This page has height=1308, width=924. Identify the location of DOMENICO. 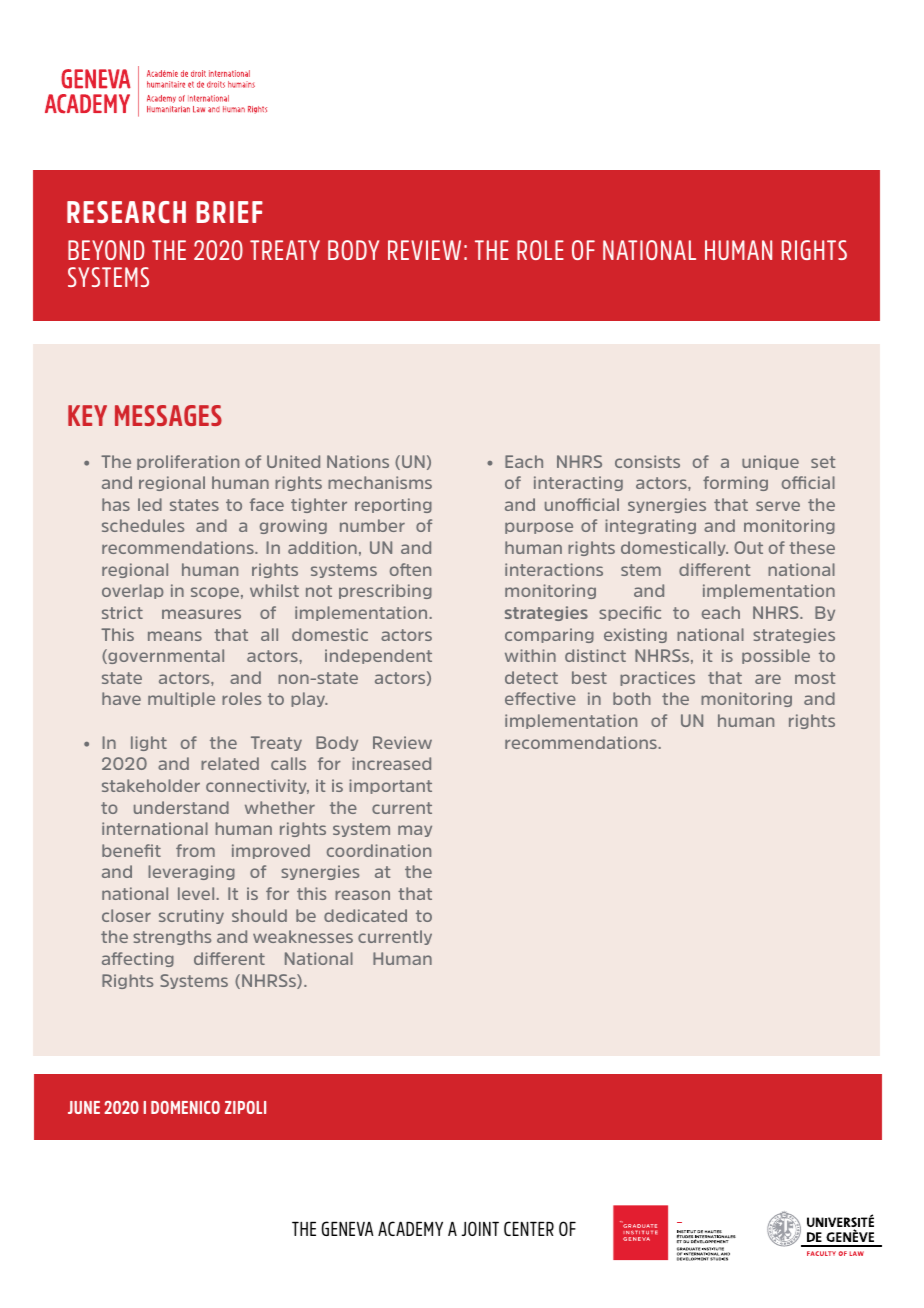
(185, 1107).
